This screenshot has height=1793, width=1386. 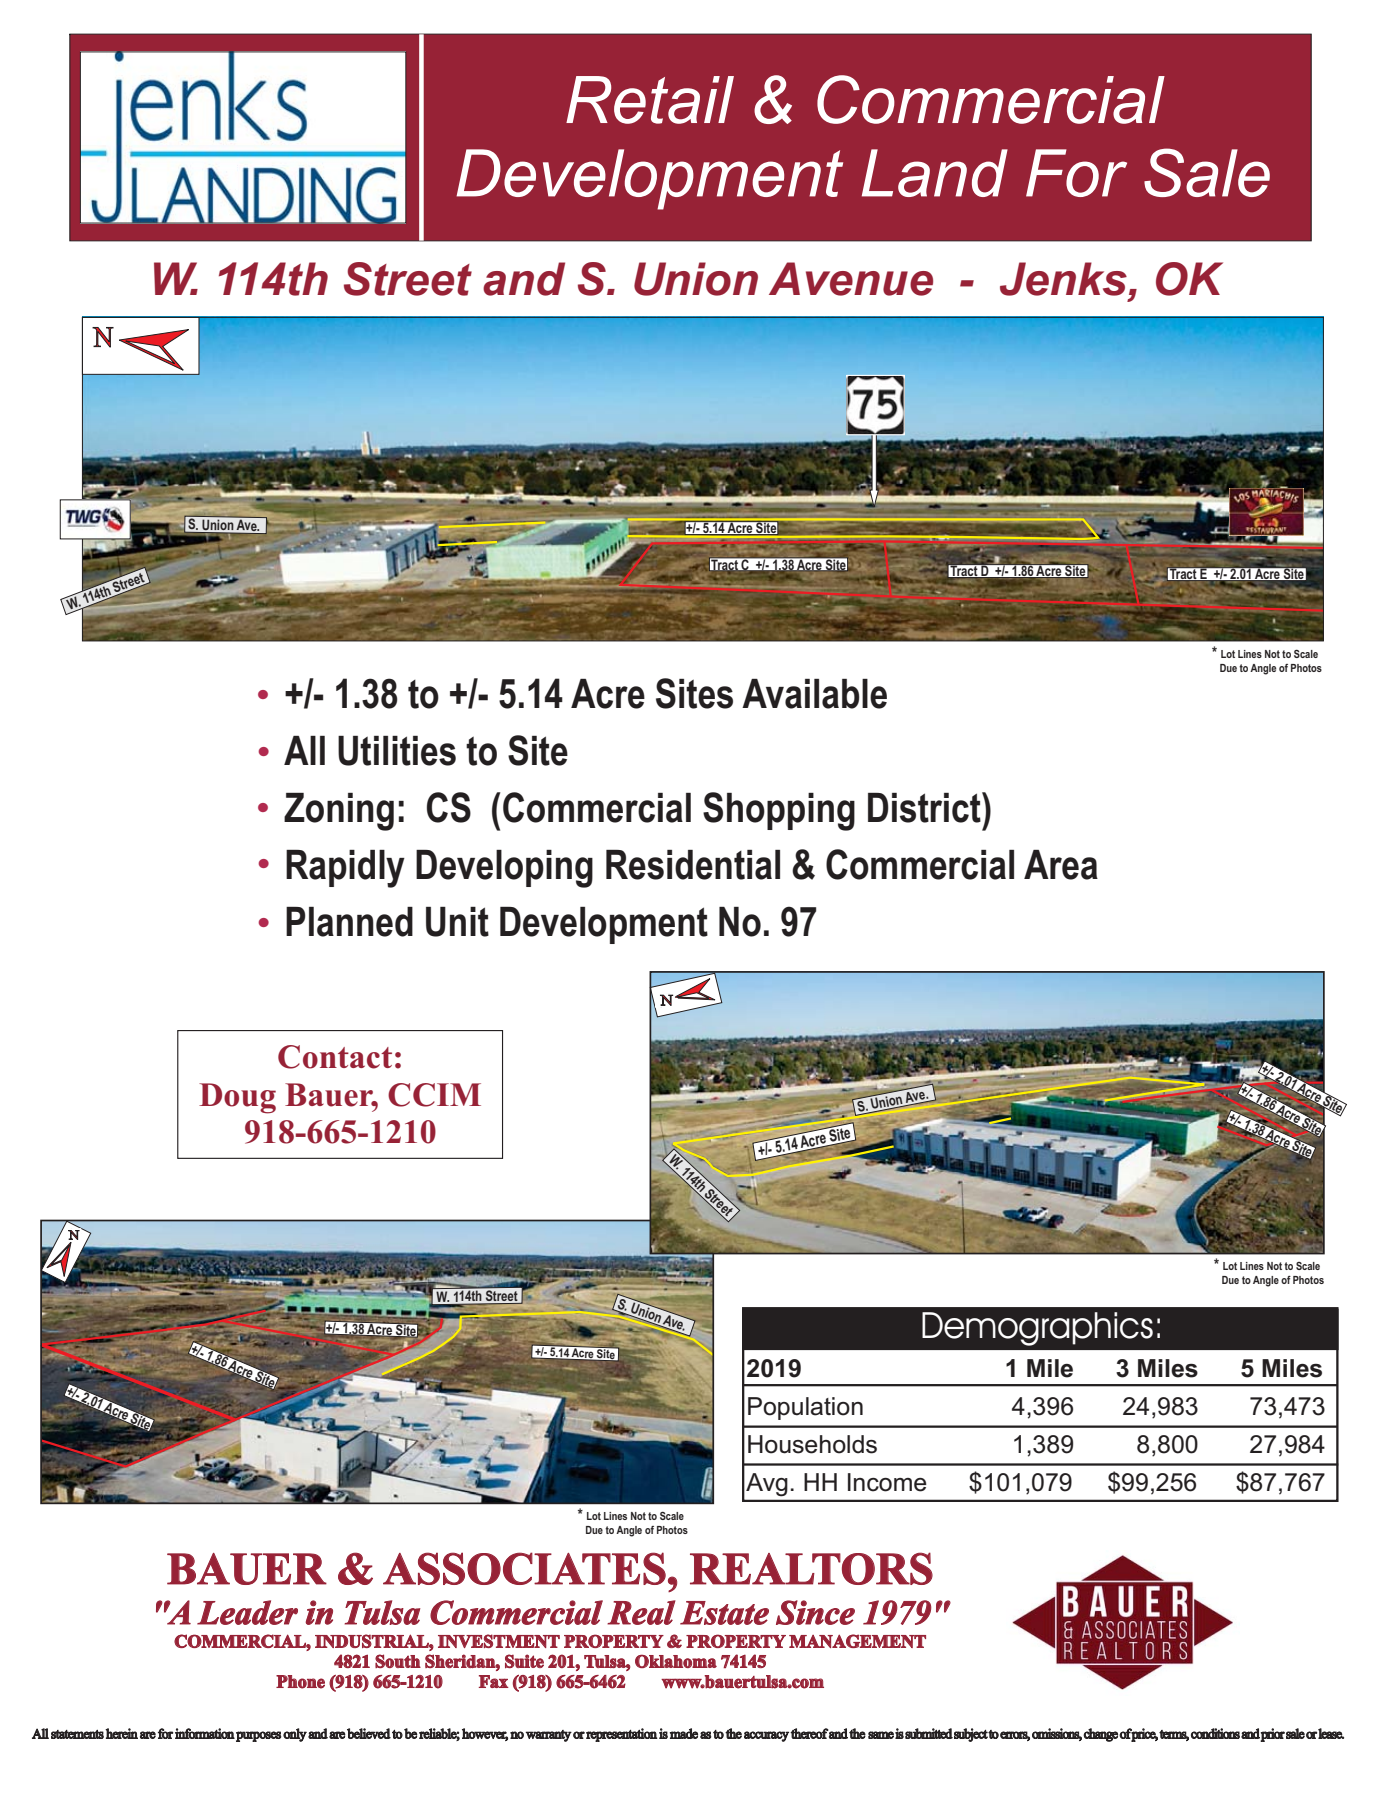 What do you see at coordinates (237, 1098) in the screenshot?
I see `Doug` at bounding box center [237, 1098].
